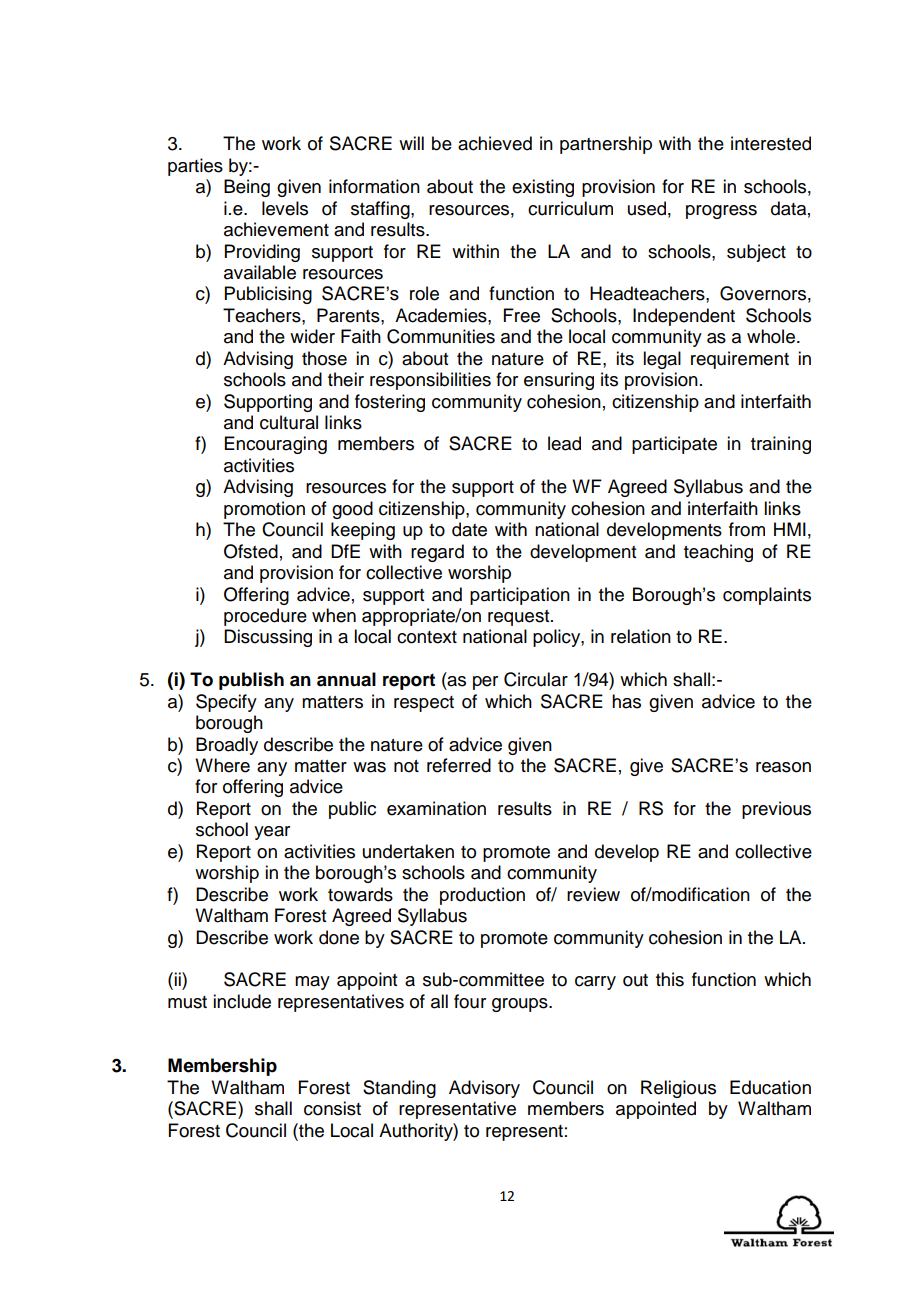  I want to click on participate, so click(674, 445).
